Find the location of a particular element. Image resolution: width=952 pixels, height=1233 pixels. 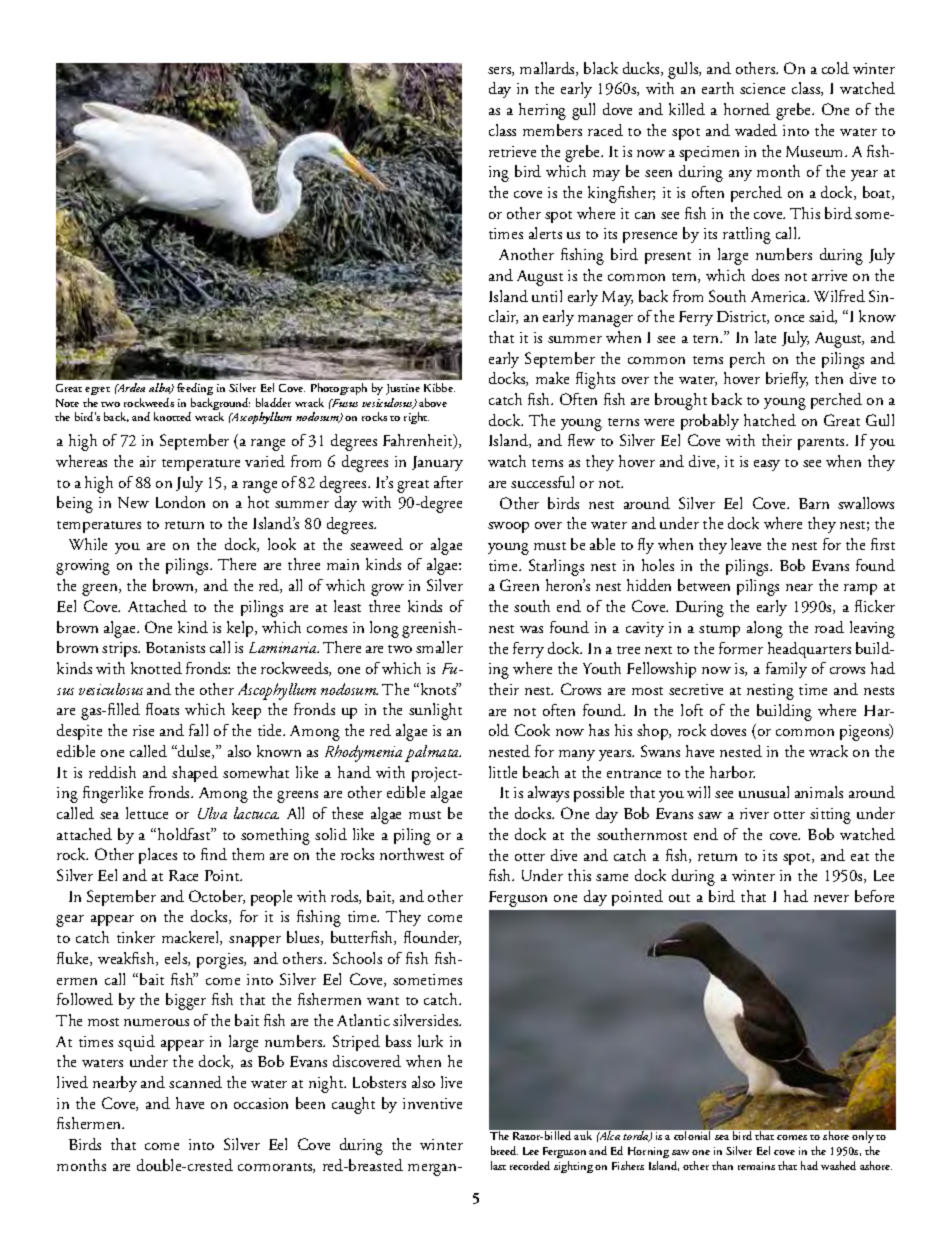

above is located at coordinates (433, 402).
